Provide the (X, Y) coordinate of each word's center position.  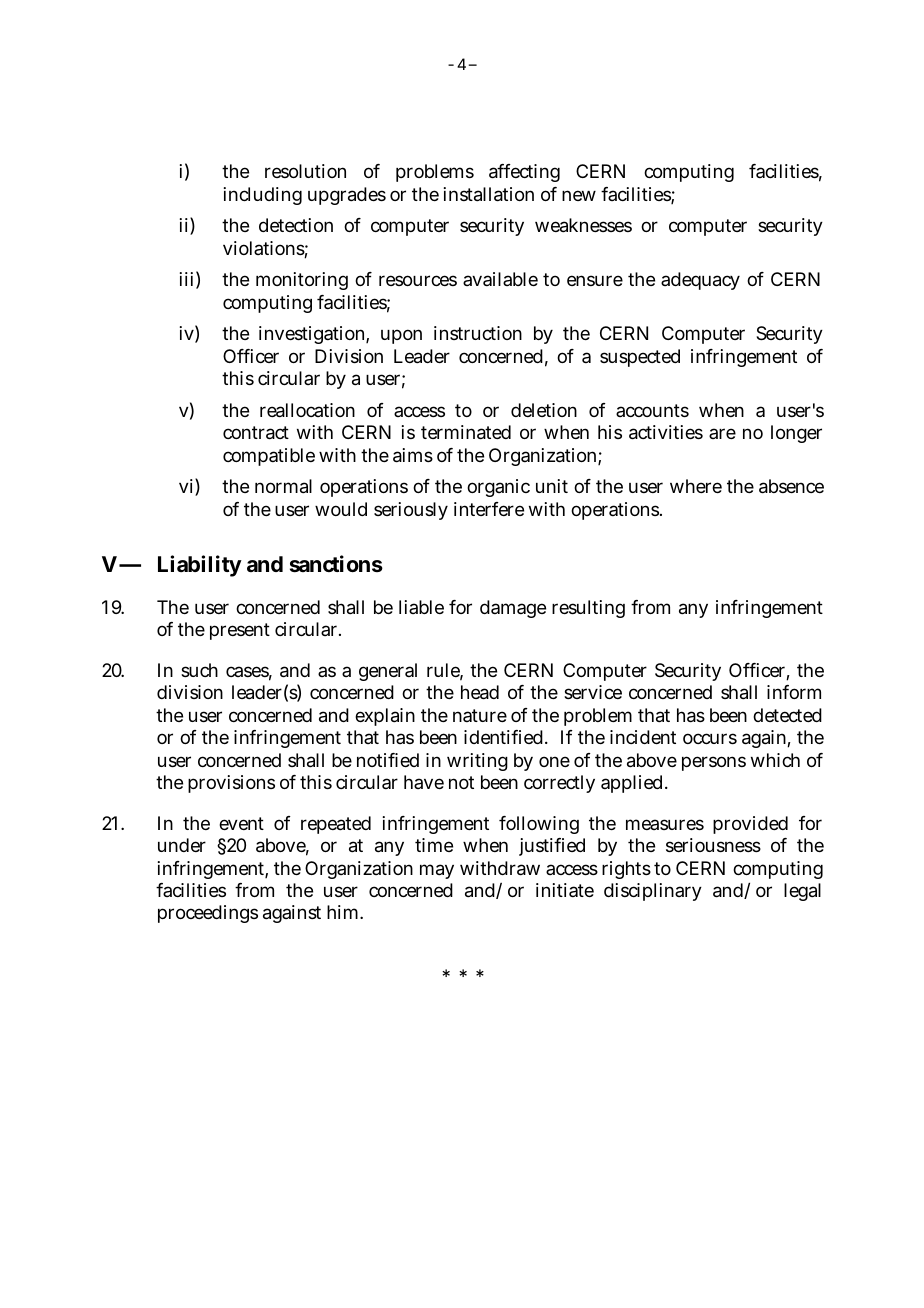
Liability (200, 566)
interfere (489, 509)
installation (489, 194)
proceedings (208, 914)
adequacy (700, 281)
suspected (640, 358)
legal (802, 892)
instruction (478, 333)
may (437, 871)
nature (480, 715)
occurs (710, 738)
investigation (314, 335)
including (263, 196)
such (199, 670)
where (696, 486)
